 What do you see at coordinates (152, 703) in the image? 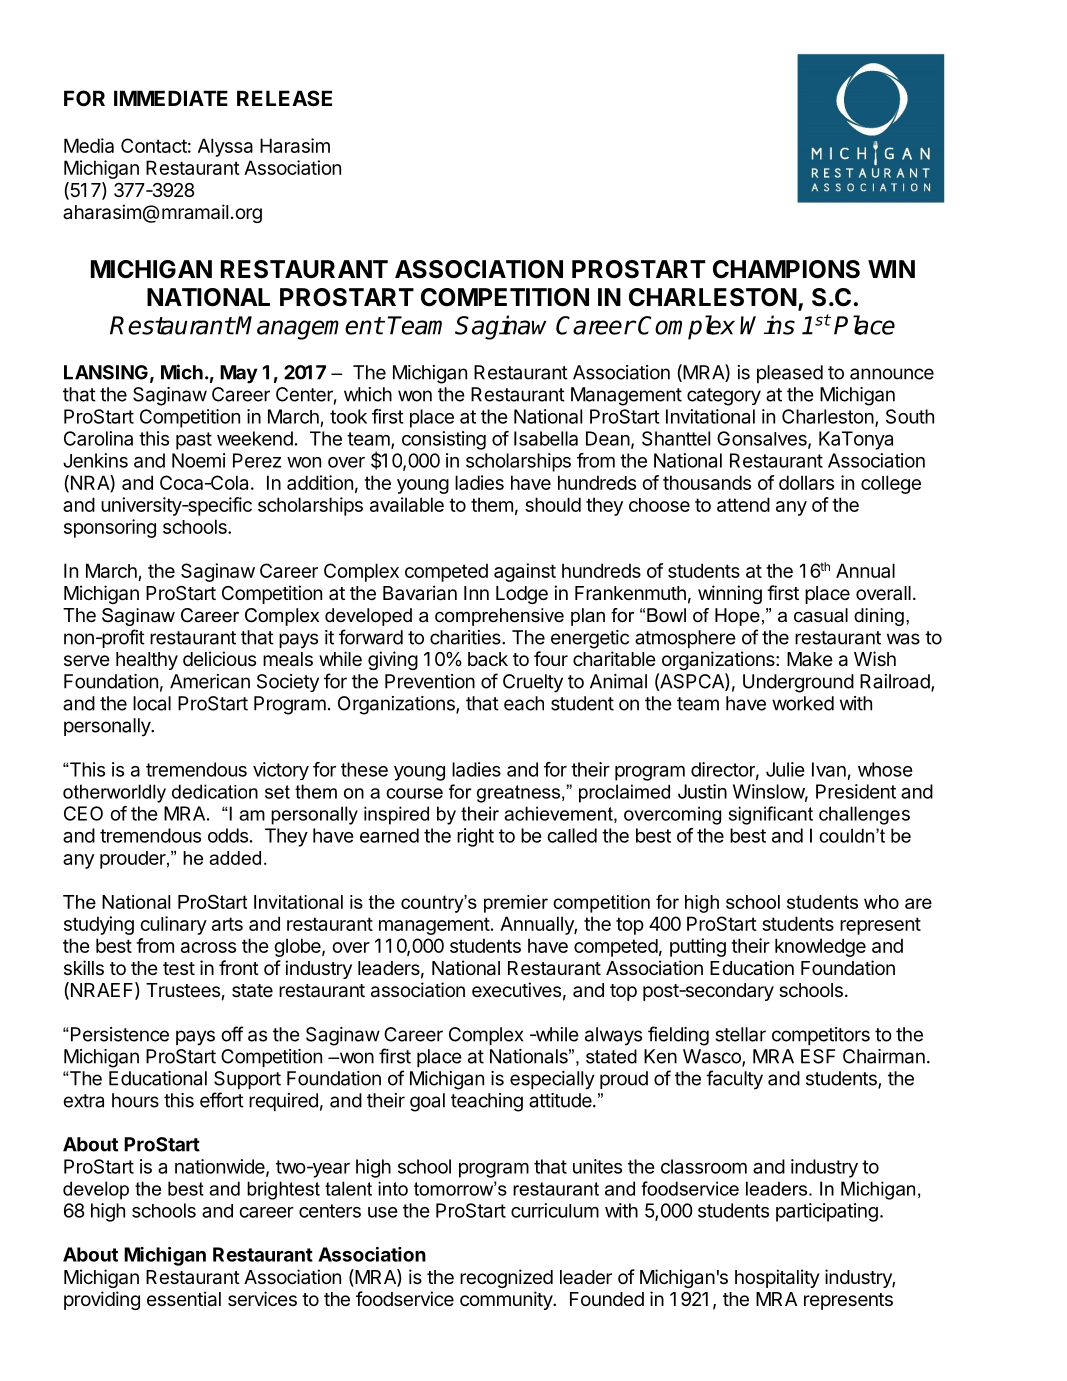
I see `local` at bounding box center [152, 703].
